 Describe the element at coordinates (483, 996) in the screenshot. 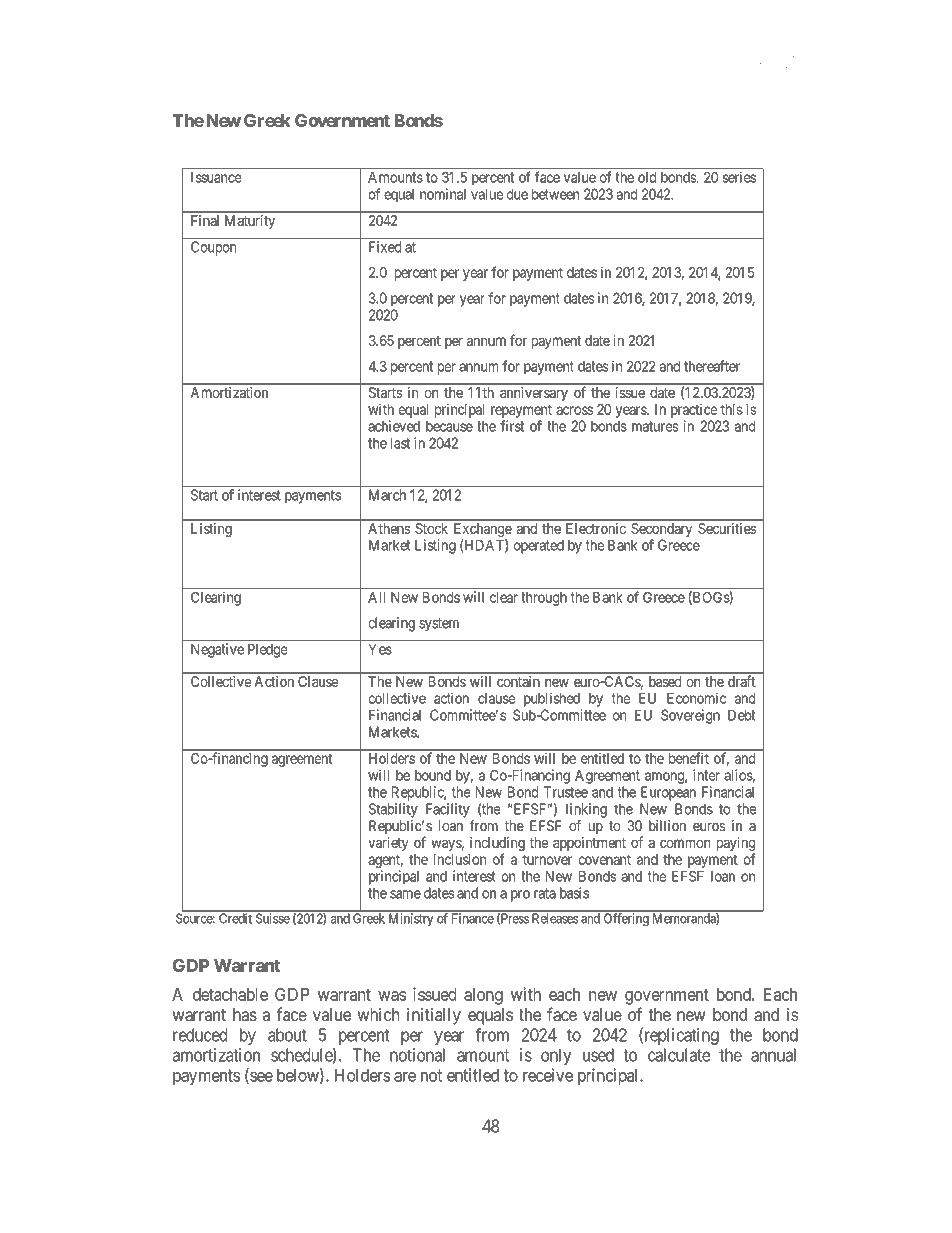

I see `along` at that location.
